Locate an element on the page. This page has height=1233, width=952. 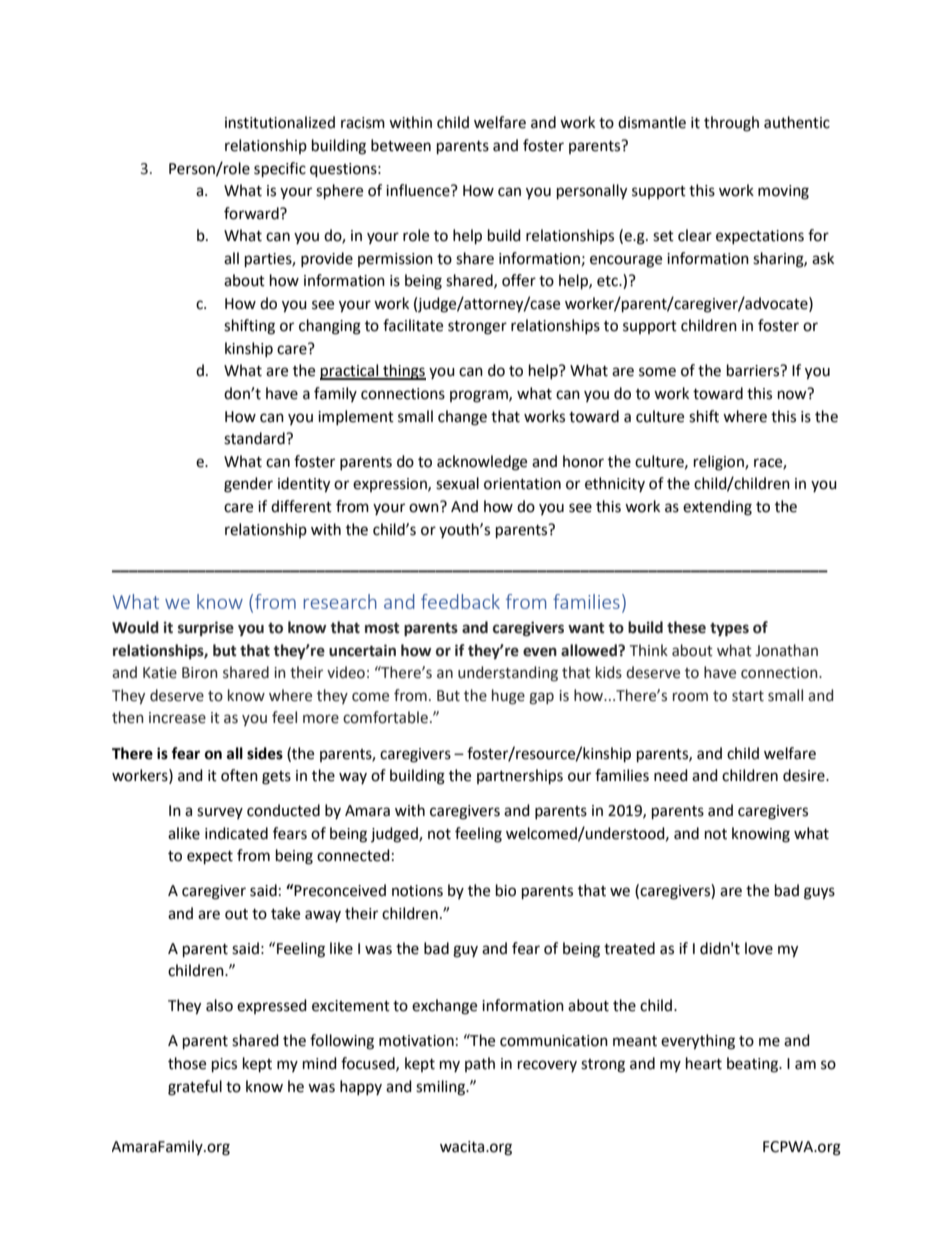
between is located at coordinates (401, 145).
